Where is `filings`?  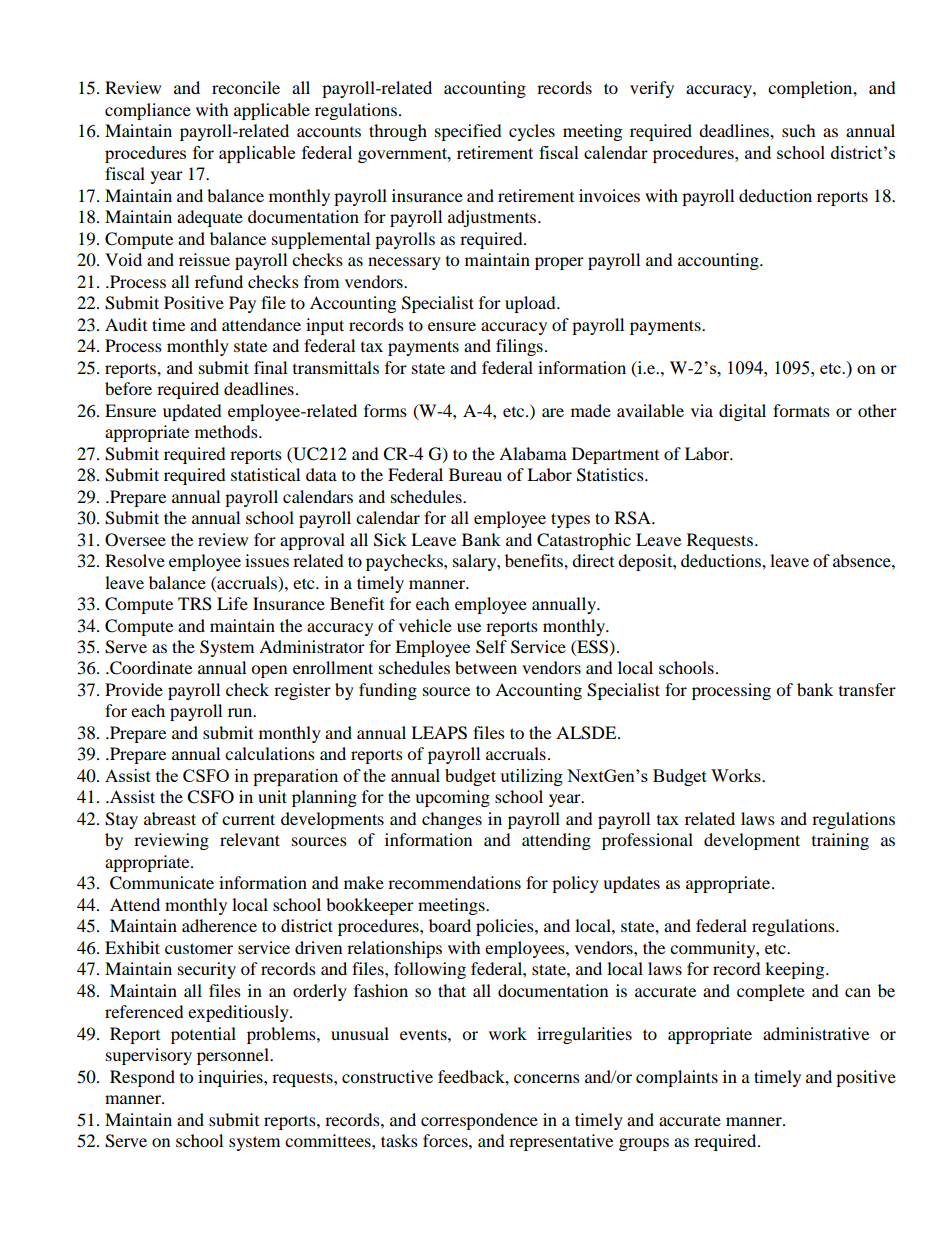
filings is located at coordinates (519, 347).
